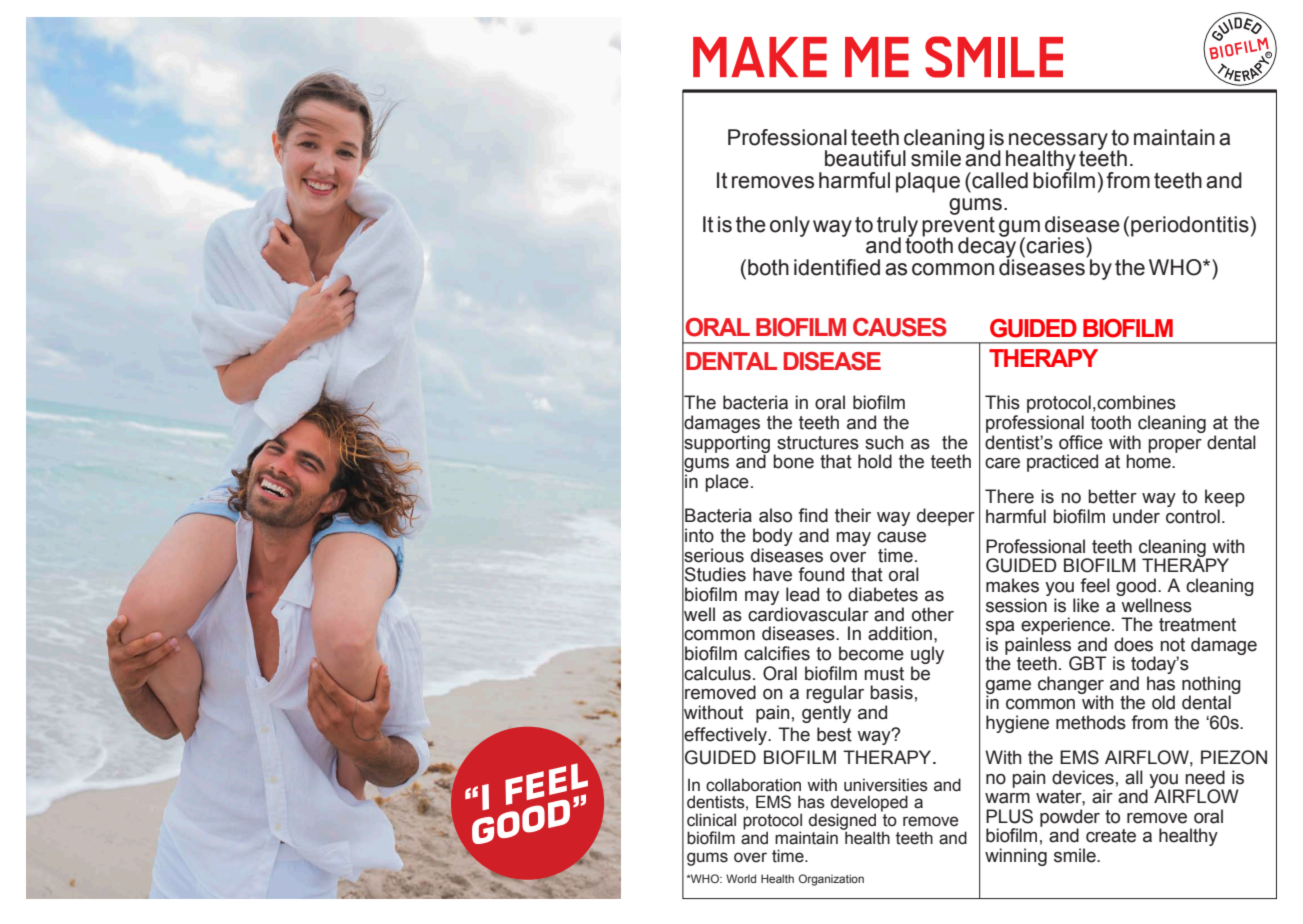  I want to click on World, so click(741, 878).
